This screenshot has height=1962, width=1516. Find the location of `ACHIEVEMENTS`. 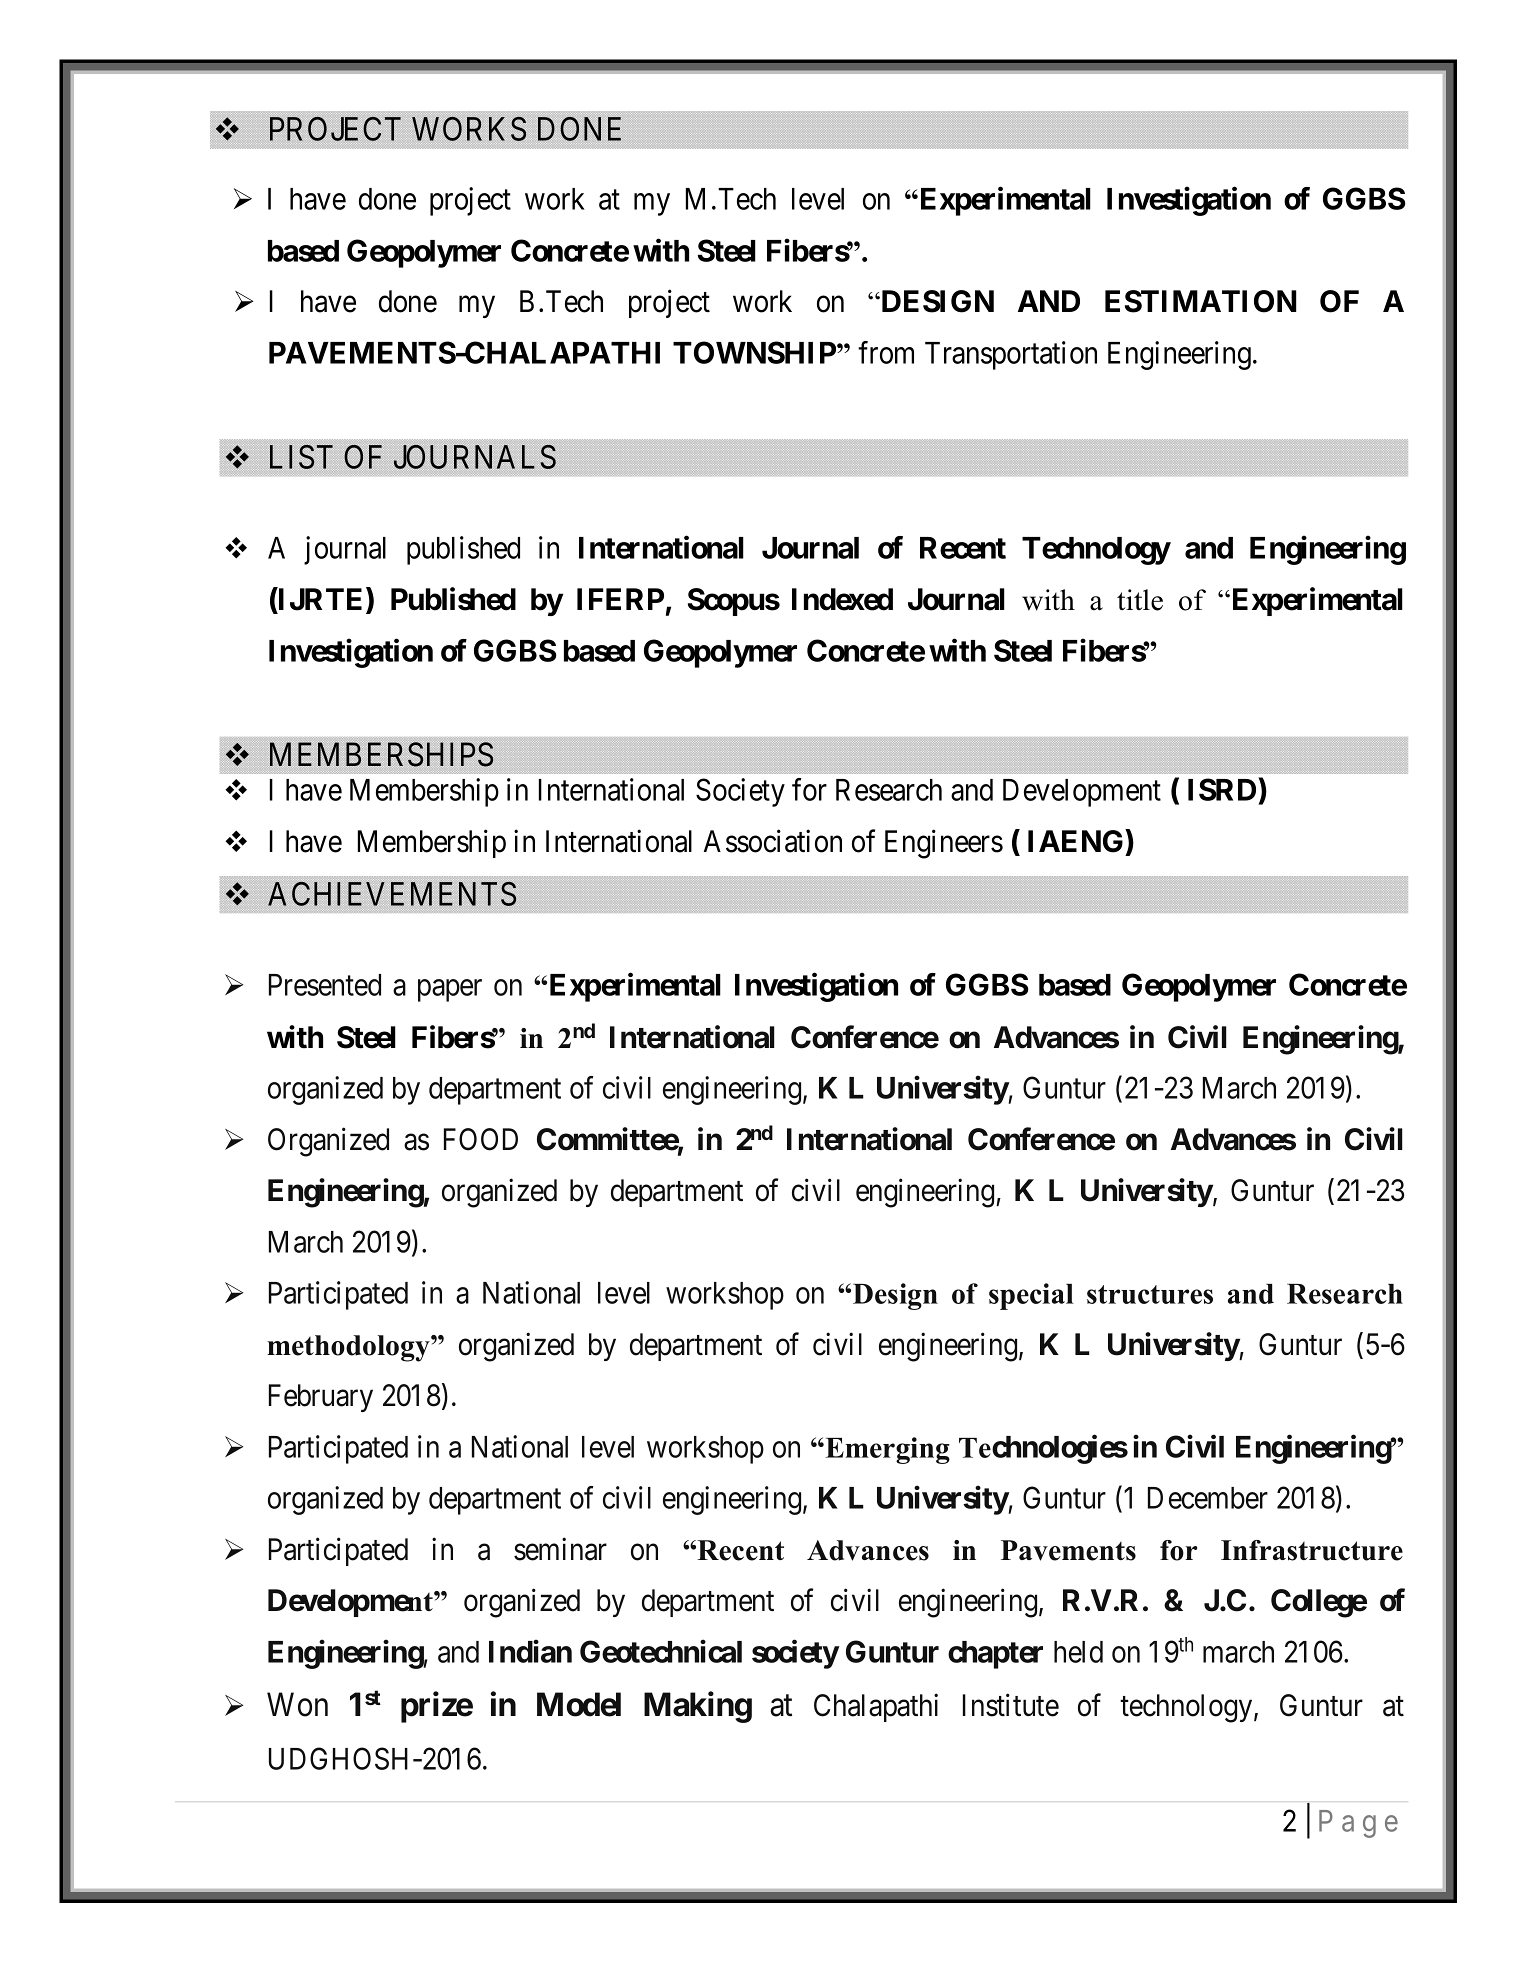

ACHIEVEMENTS is located at coordinates (392, 894).
